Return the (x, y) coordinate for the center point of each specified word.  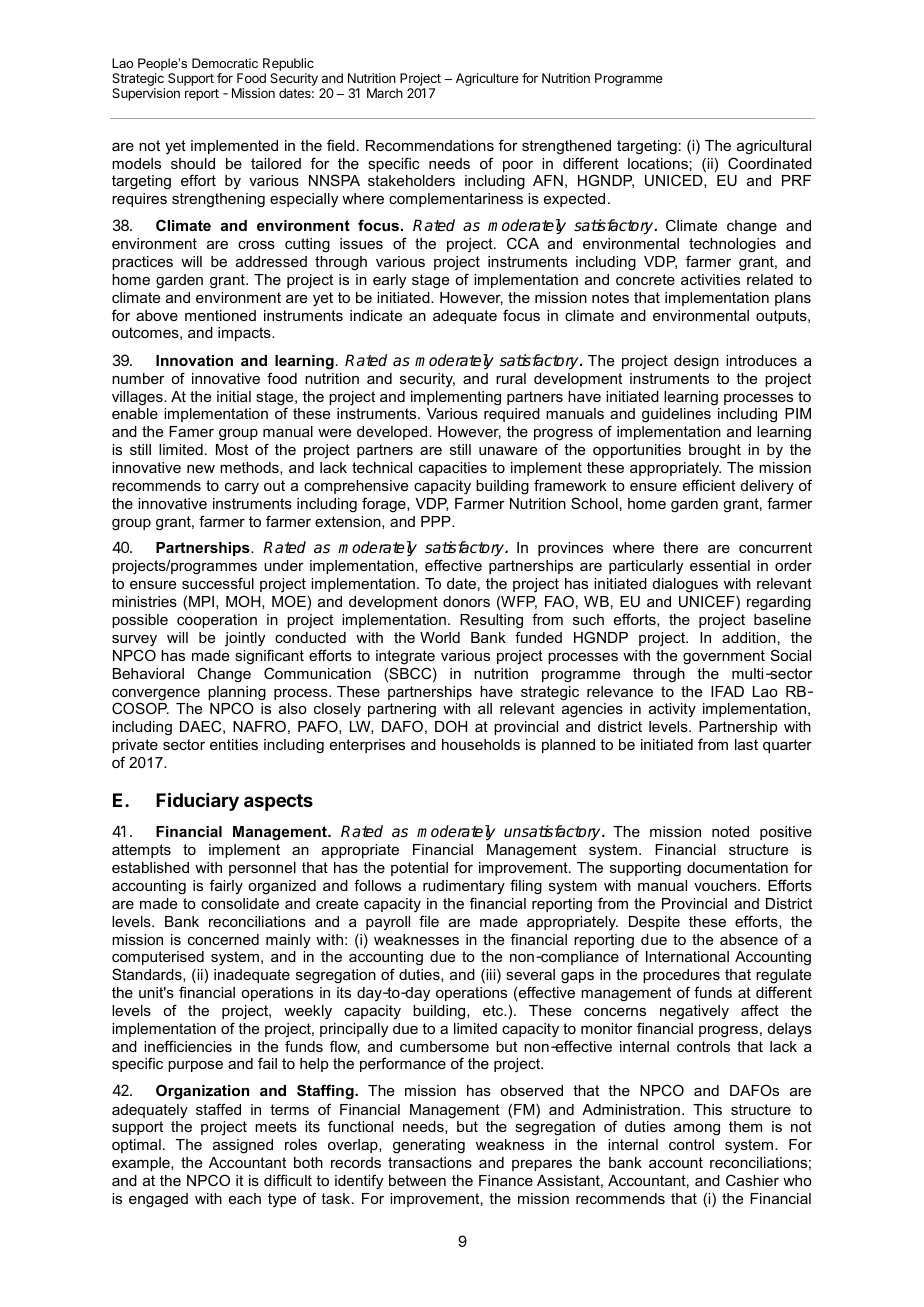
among (697, 1130)
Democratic (225, 63)
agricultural (774, 147)
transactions (430, 1162)
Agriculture (487, 79)
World (440, 637)
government (724, 657)
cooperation (217, 621)
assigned (243, 1146)
